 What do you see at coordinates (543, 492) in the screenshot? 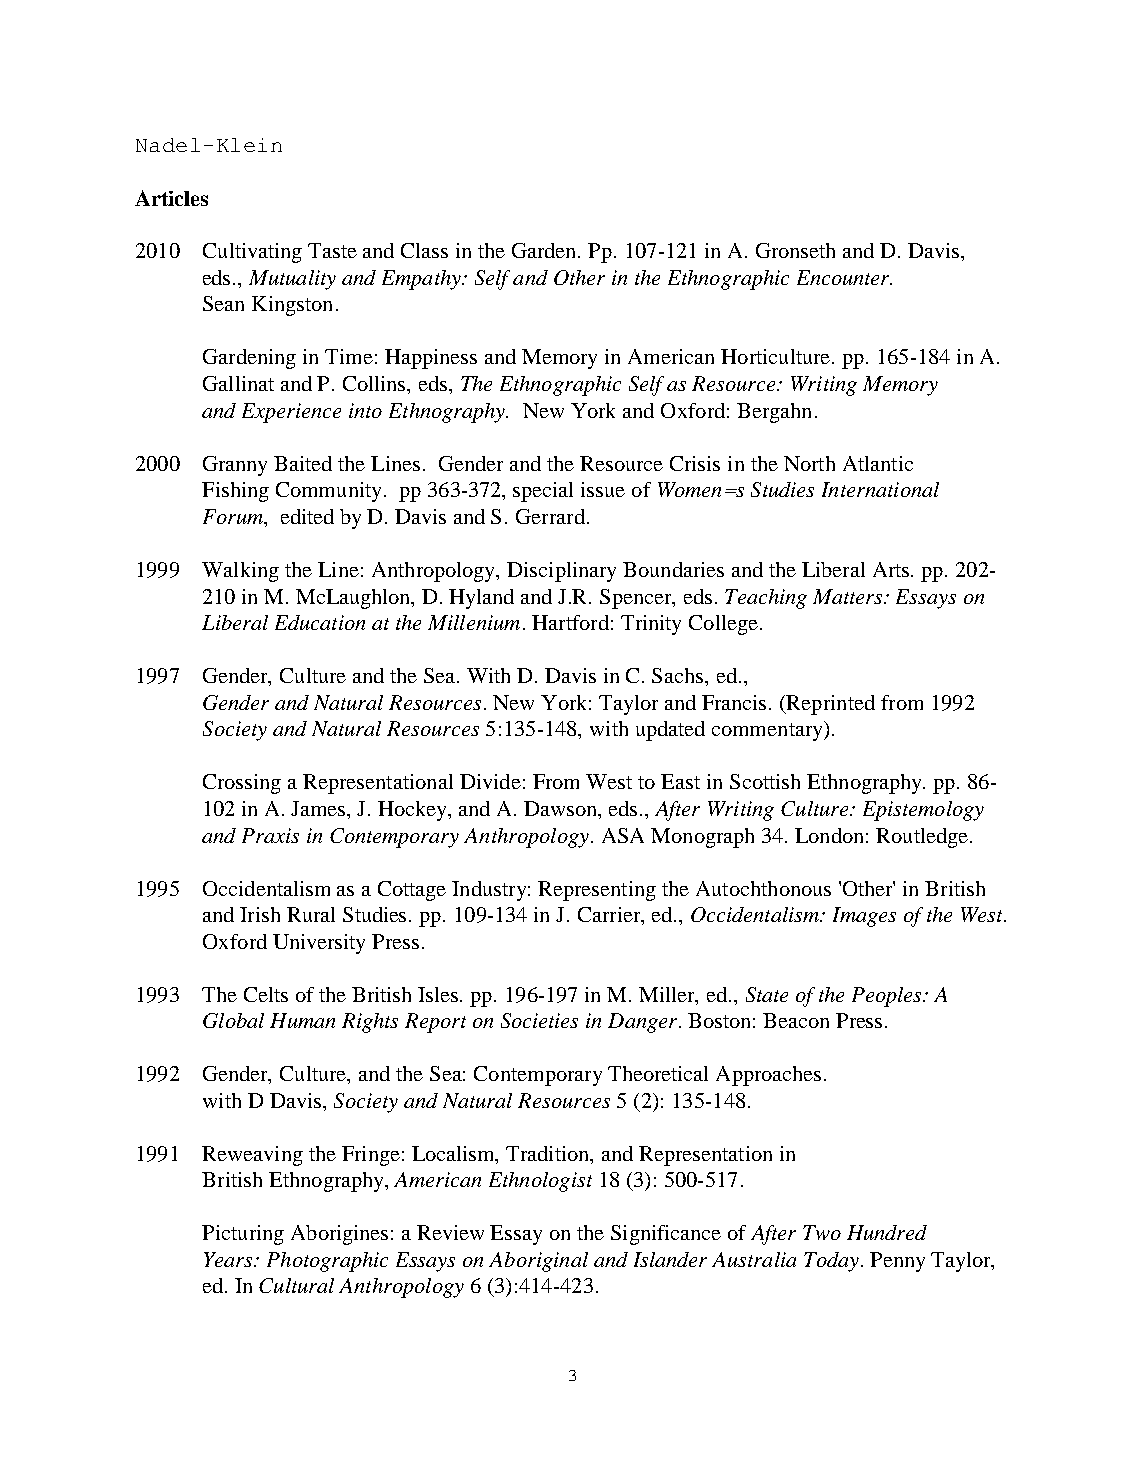
I see `special` at bounding box center [543, 492].
